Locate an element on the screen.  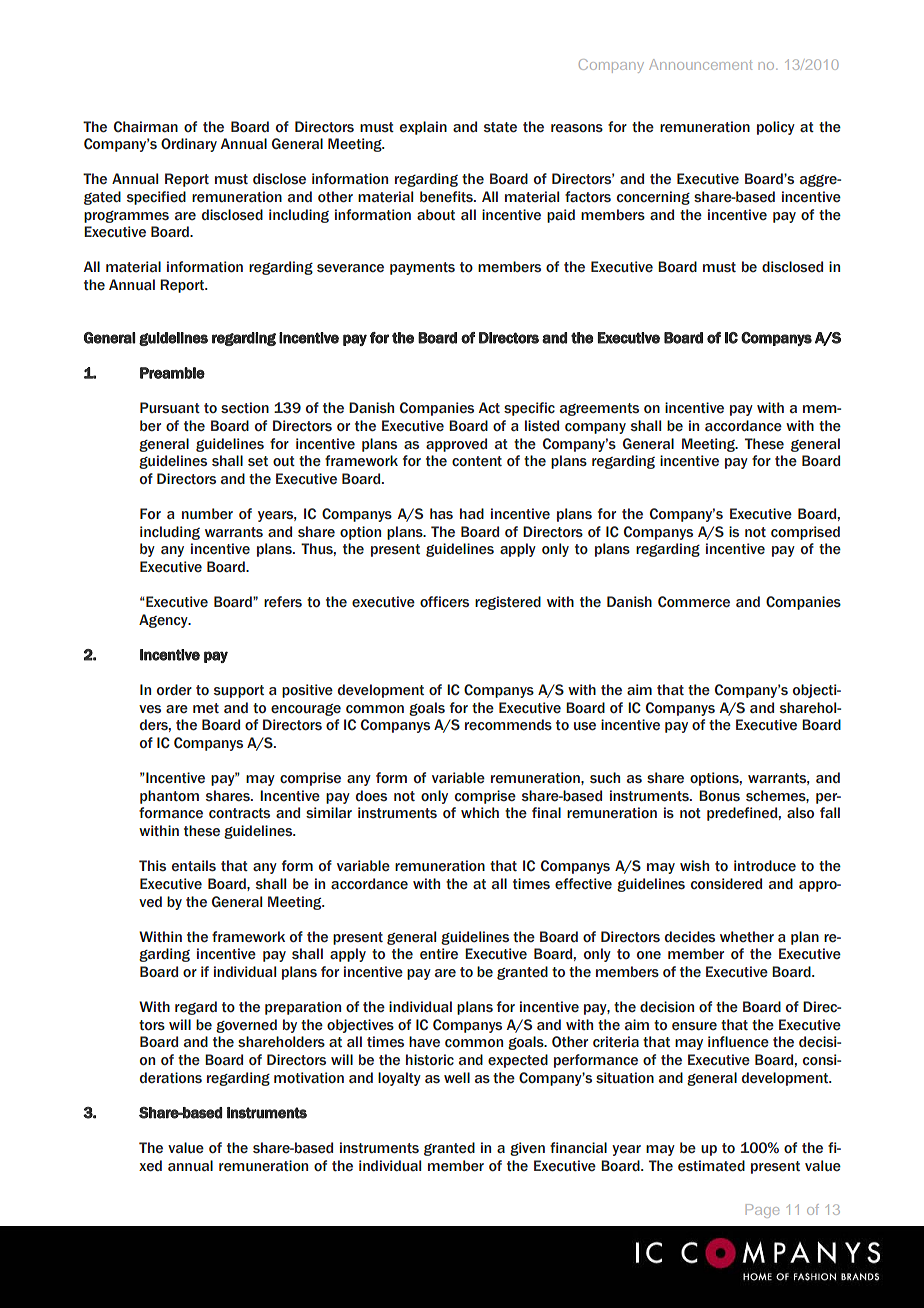
specific is located at coordinates (529, 409).
